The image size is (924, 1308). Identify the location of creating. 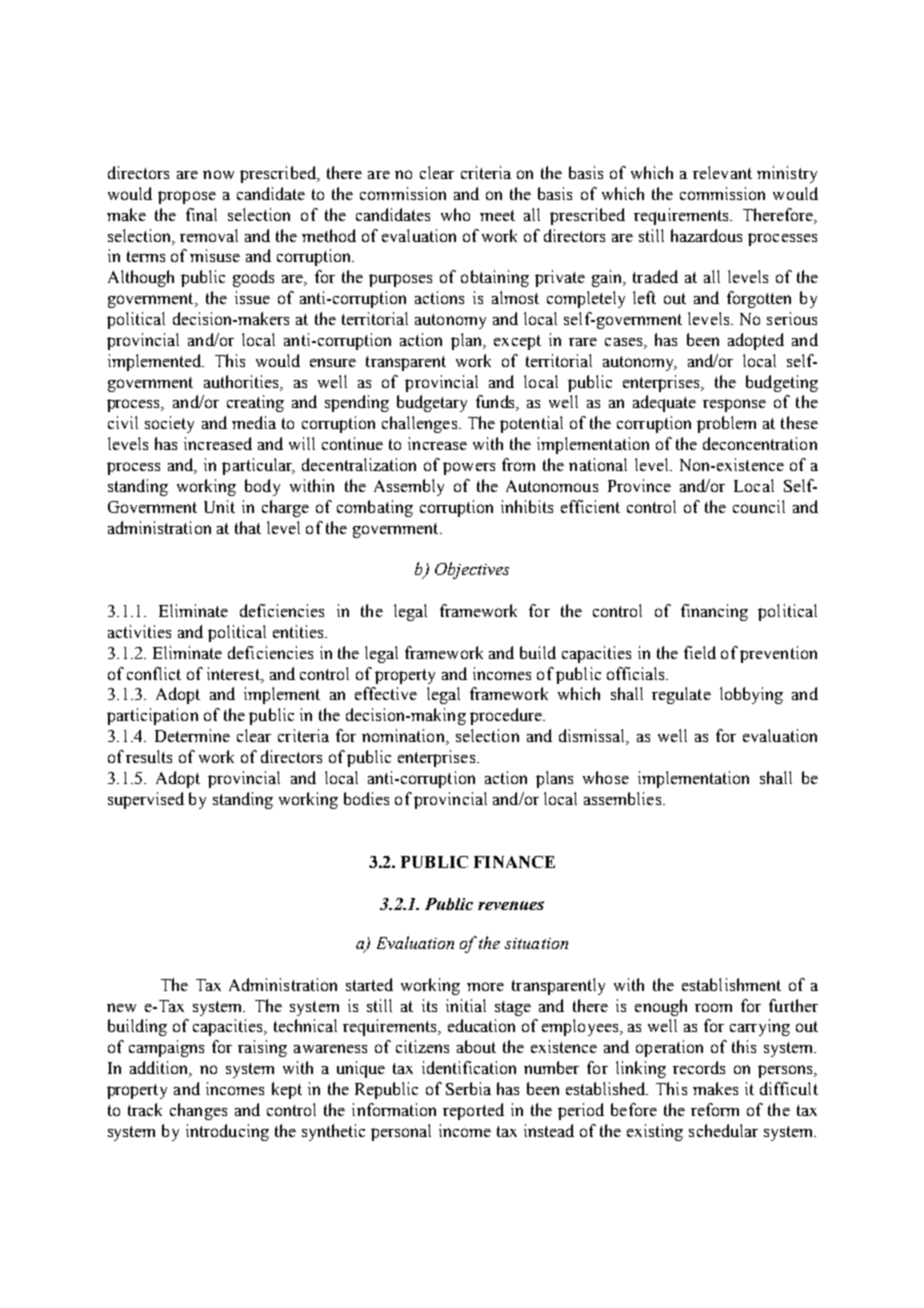
(255, 403).
